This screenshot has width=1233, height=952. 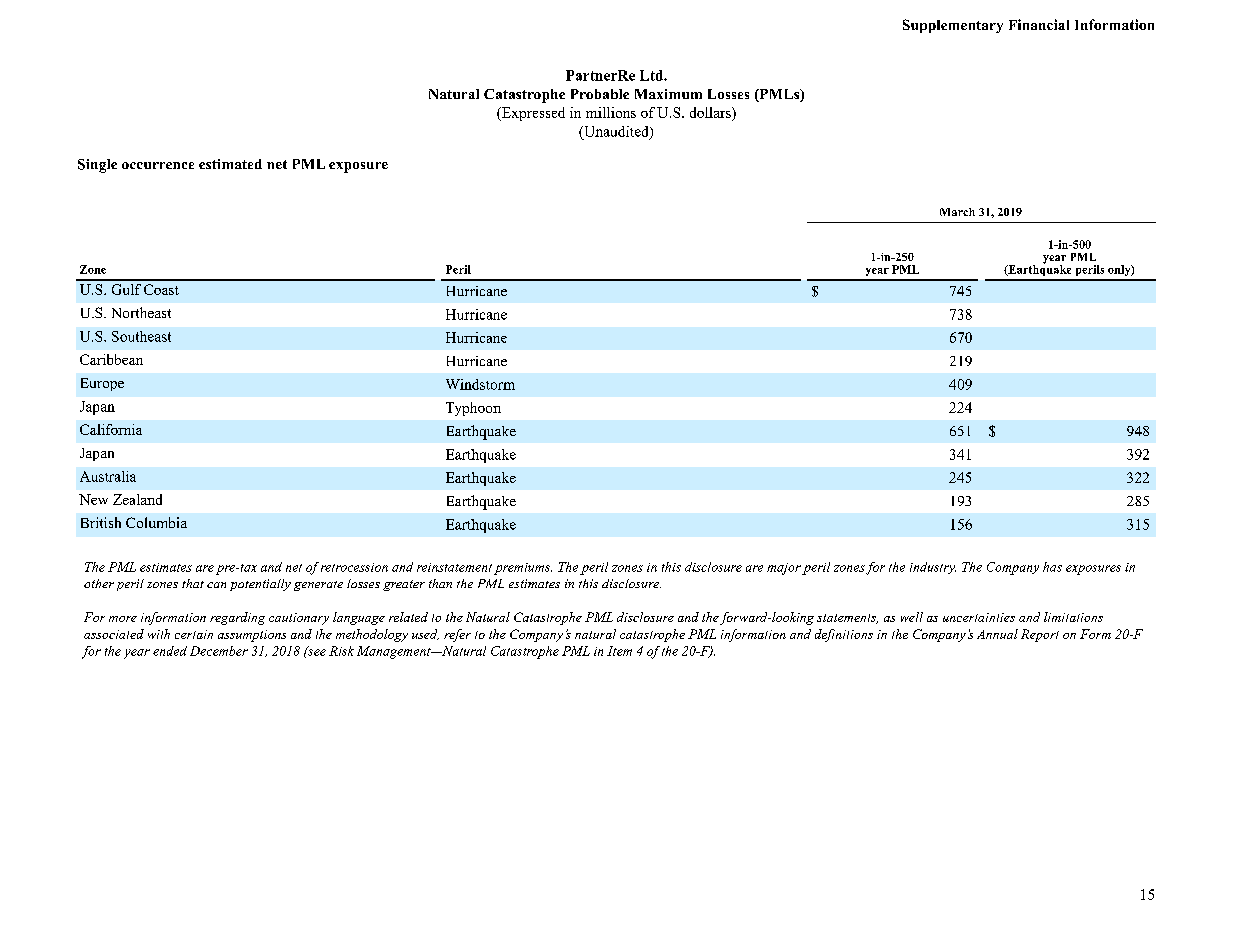 I want to click on estimated, so click(x=230, y=164).
